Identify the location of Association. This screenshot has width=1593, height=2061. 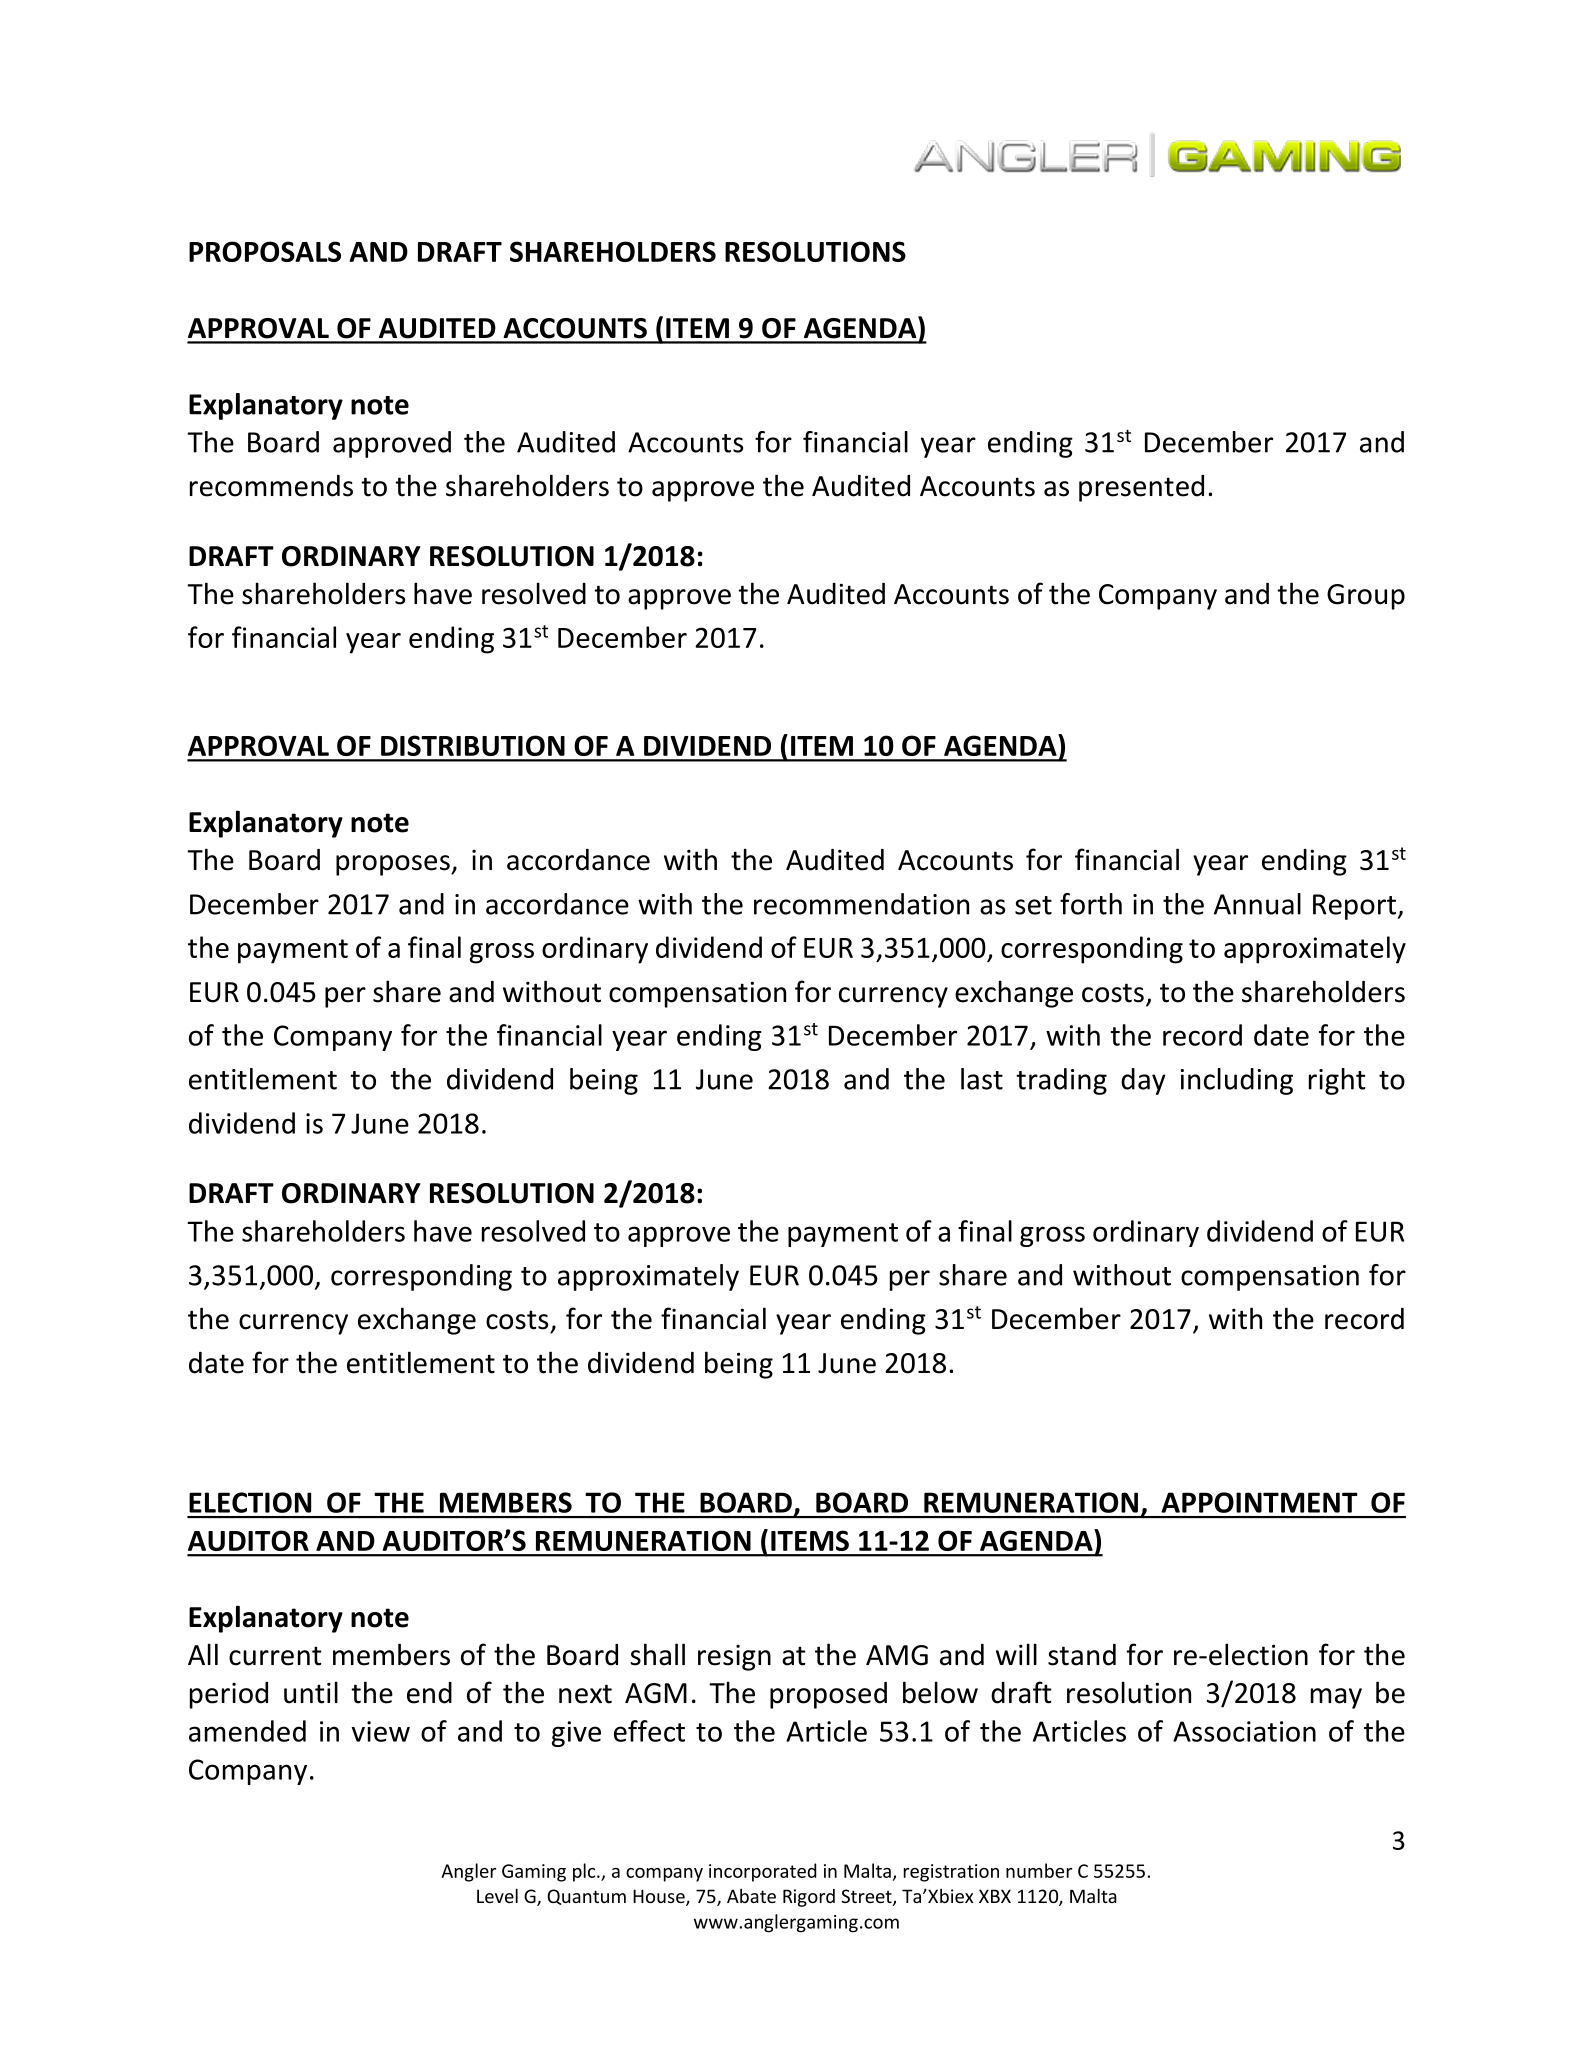
(1244, 1731).
